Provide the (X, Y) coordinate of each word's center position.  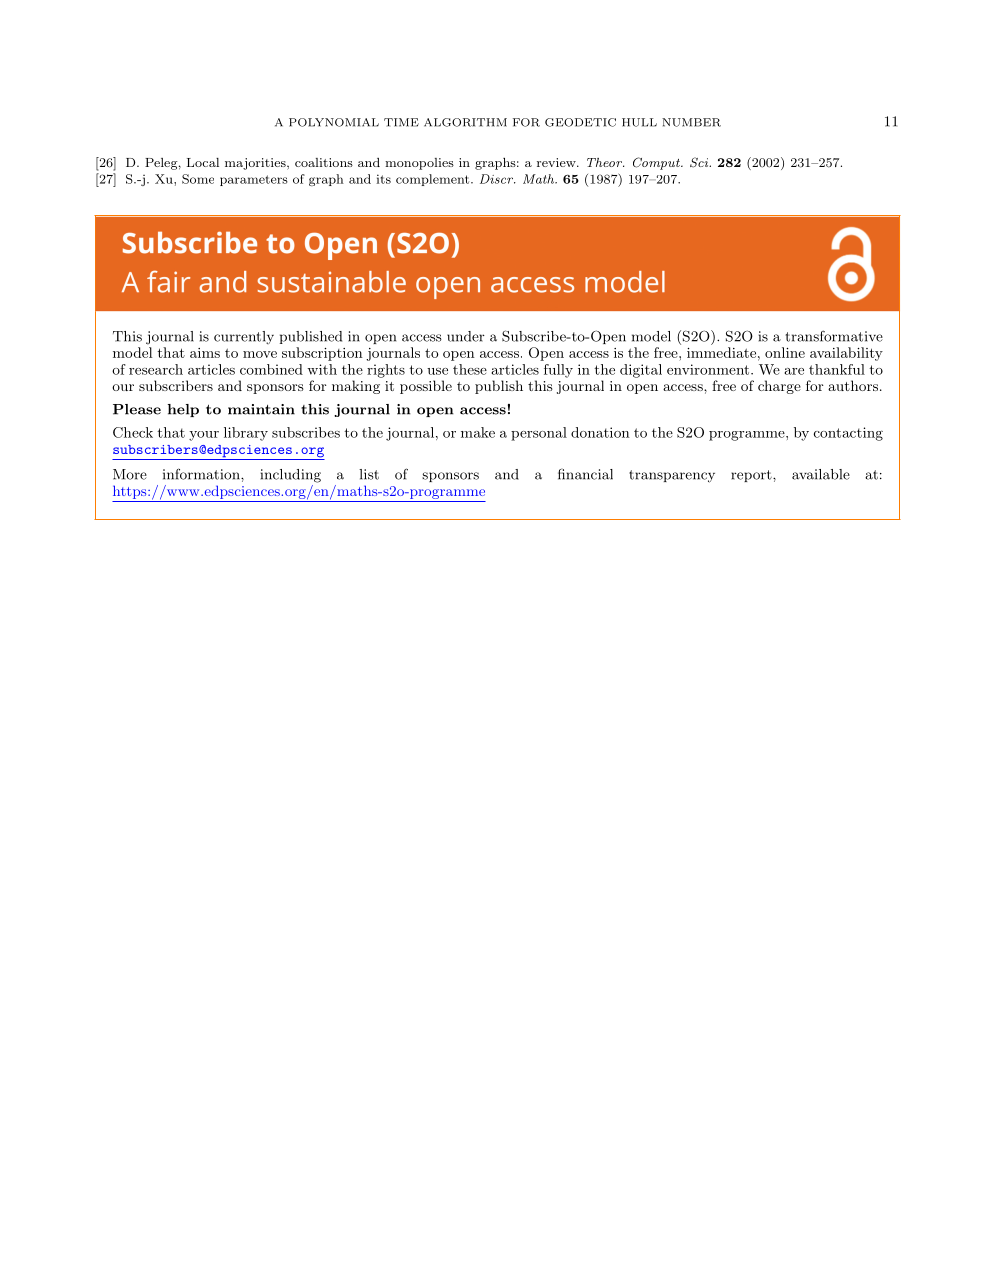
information (202, 474)
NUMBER (691, 122)
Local (203, 162)
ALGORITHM (465, 122)
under (466, 336)
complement (432, 180)
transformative (834, 336)
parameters (254, 180)
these (470, 369)
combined (271, 369)
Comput (657, 163)
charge (779, 387)
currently (244, 337)
